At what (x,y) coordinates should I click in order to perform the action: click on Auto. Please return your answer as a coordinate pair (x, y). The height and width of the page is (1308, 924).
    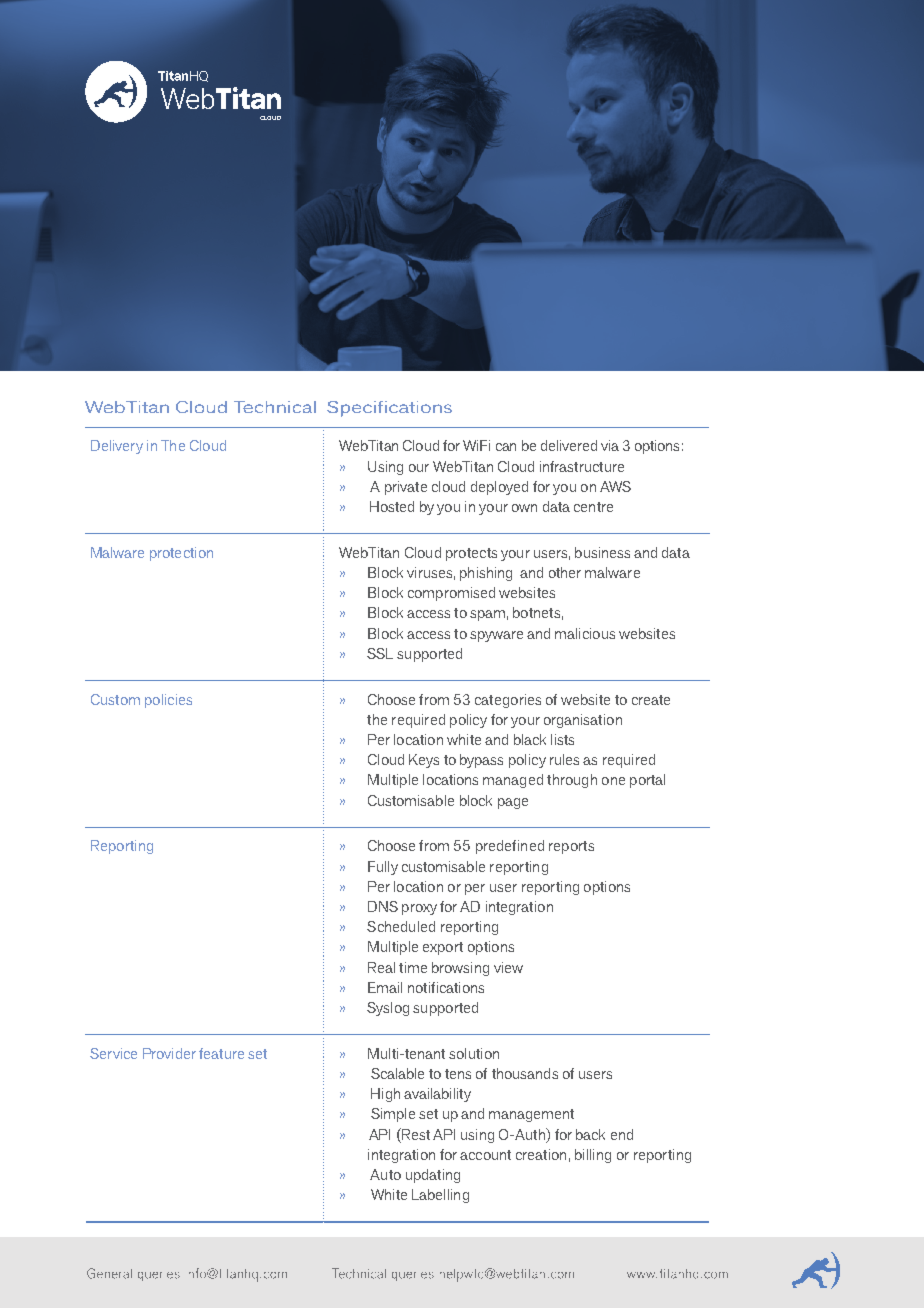
    Looking at the image, I should click on (385, 1174).
